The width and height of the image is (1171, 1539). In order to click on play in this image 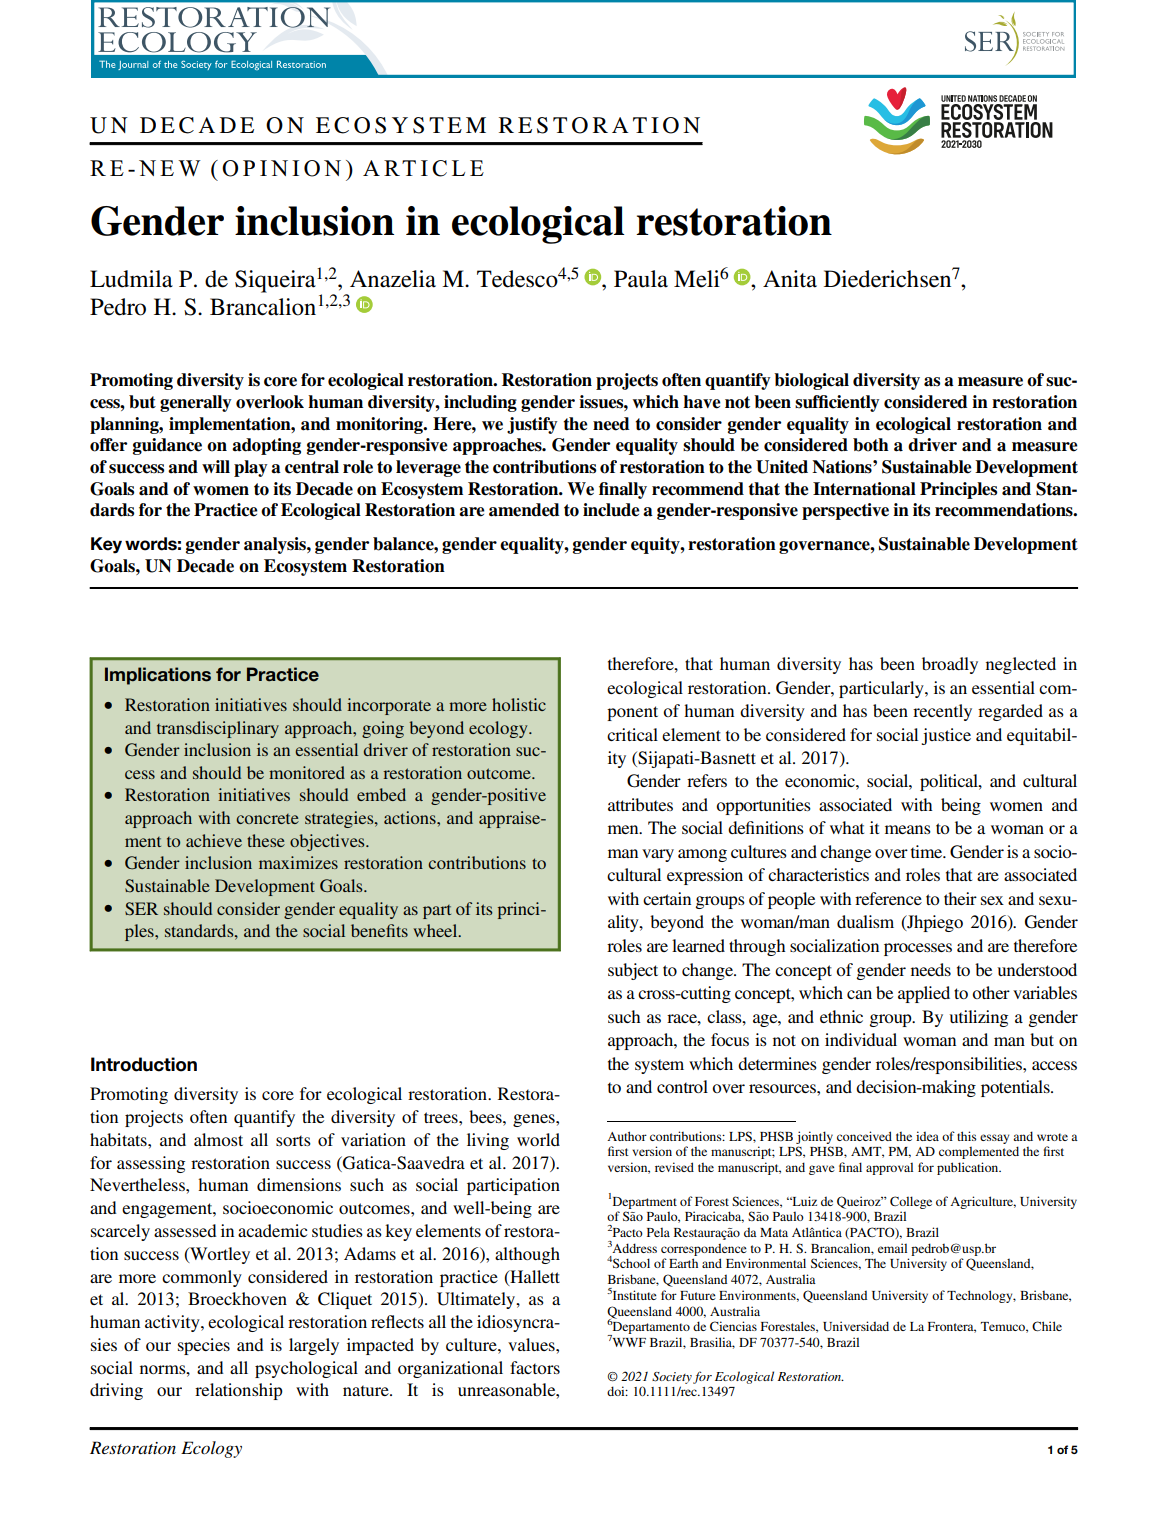, I will do `click(251, 468)`.
